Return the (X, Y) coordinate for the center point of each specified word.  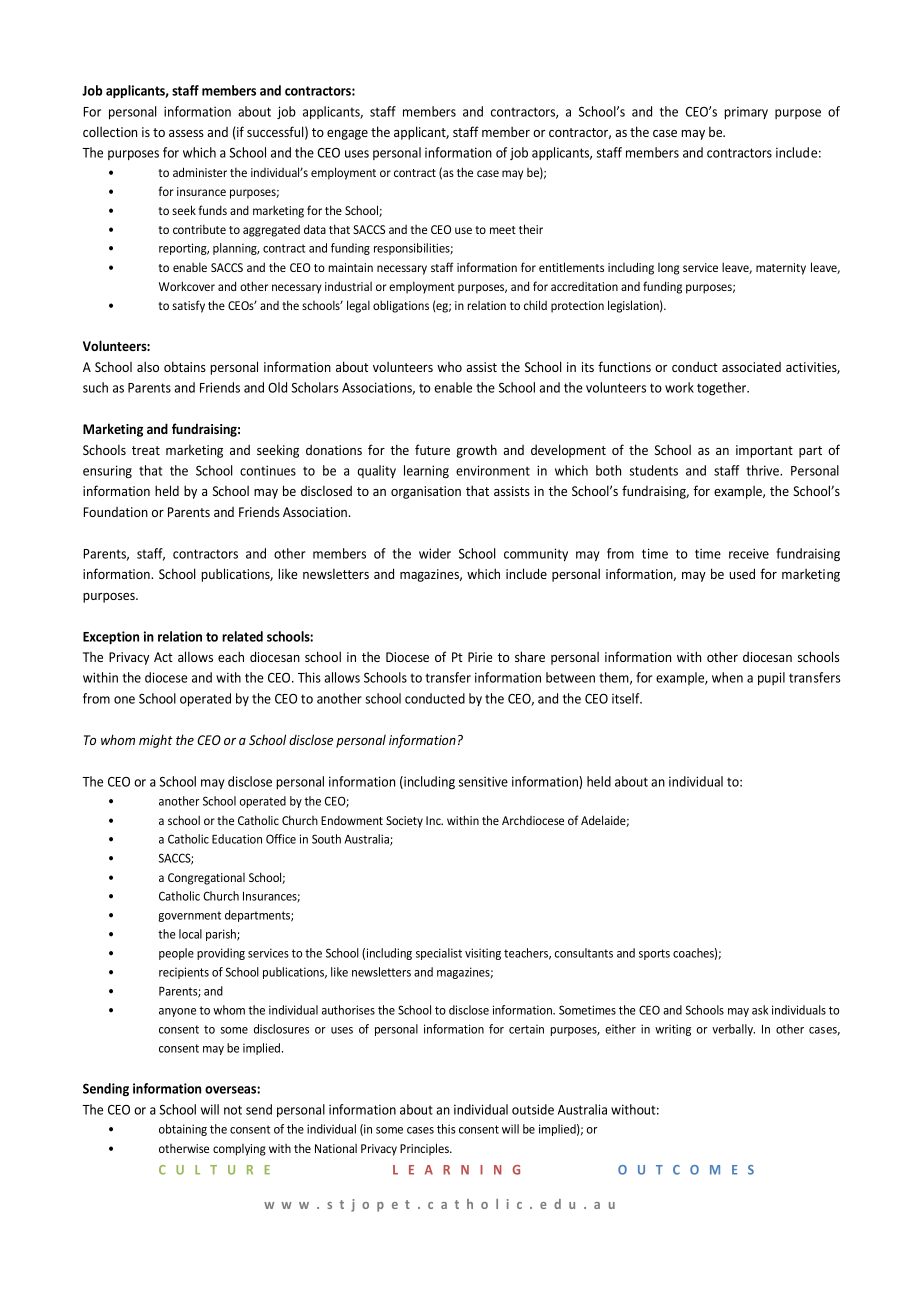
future (432, 449)
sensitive (483, 781)
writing (673, 1030)
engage (347, 135)
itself (627, 698)
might (156, 741)
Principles (425, 1149)
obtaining (183, 1130)
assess (186, 133)
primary (746, 112)
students (654, 470)
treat (146, 450)
